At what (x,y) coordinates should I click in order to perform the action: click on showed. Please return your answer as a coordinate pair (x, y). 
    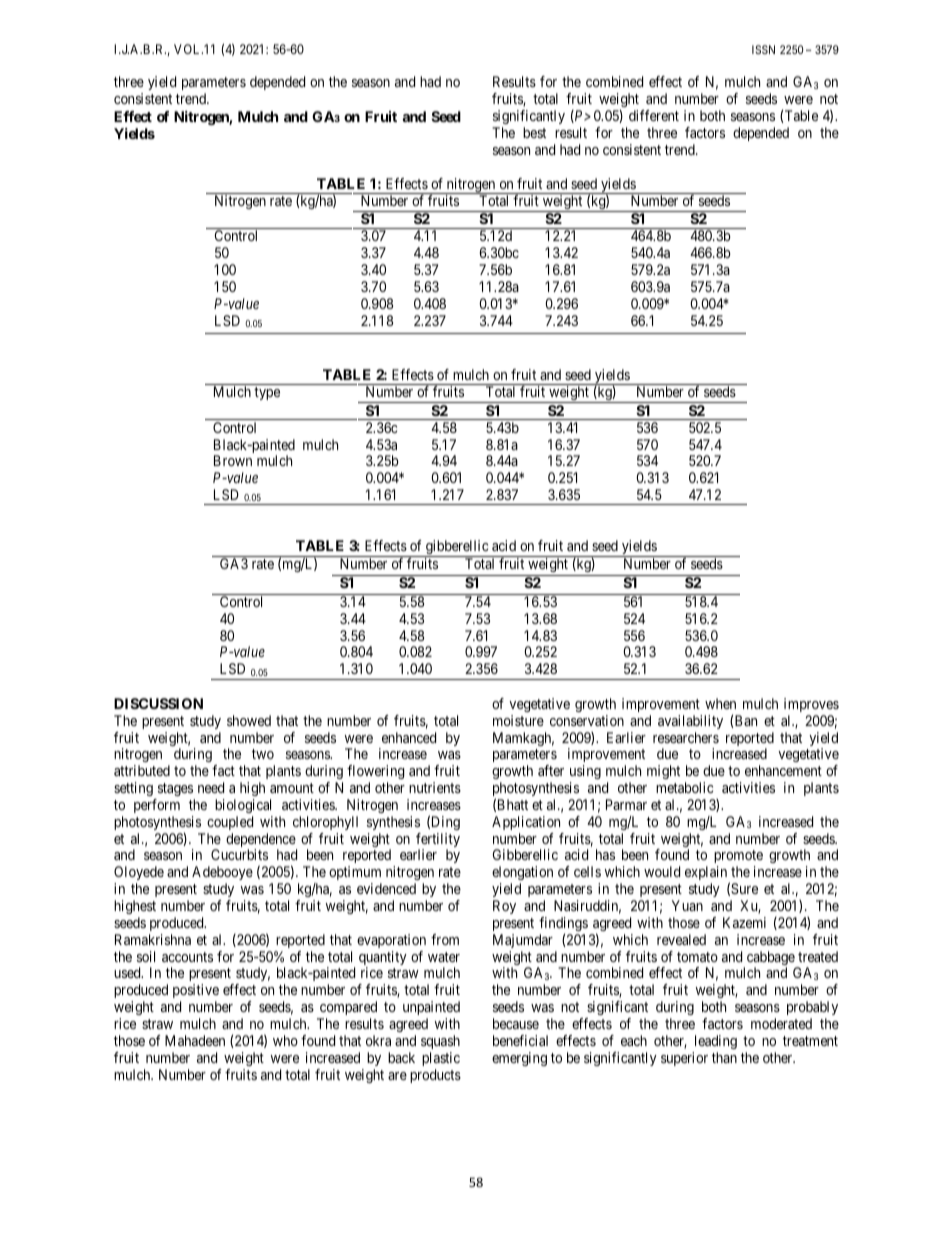
    Looking at the image, I should click on (249, 720).
